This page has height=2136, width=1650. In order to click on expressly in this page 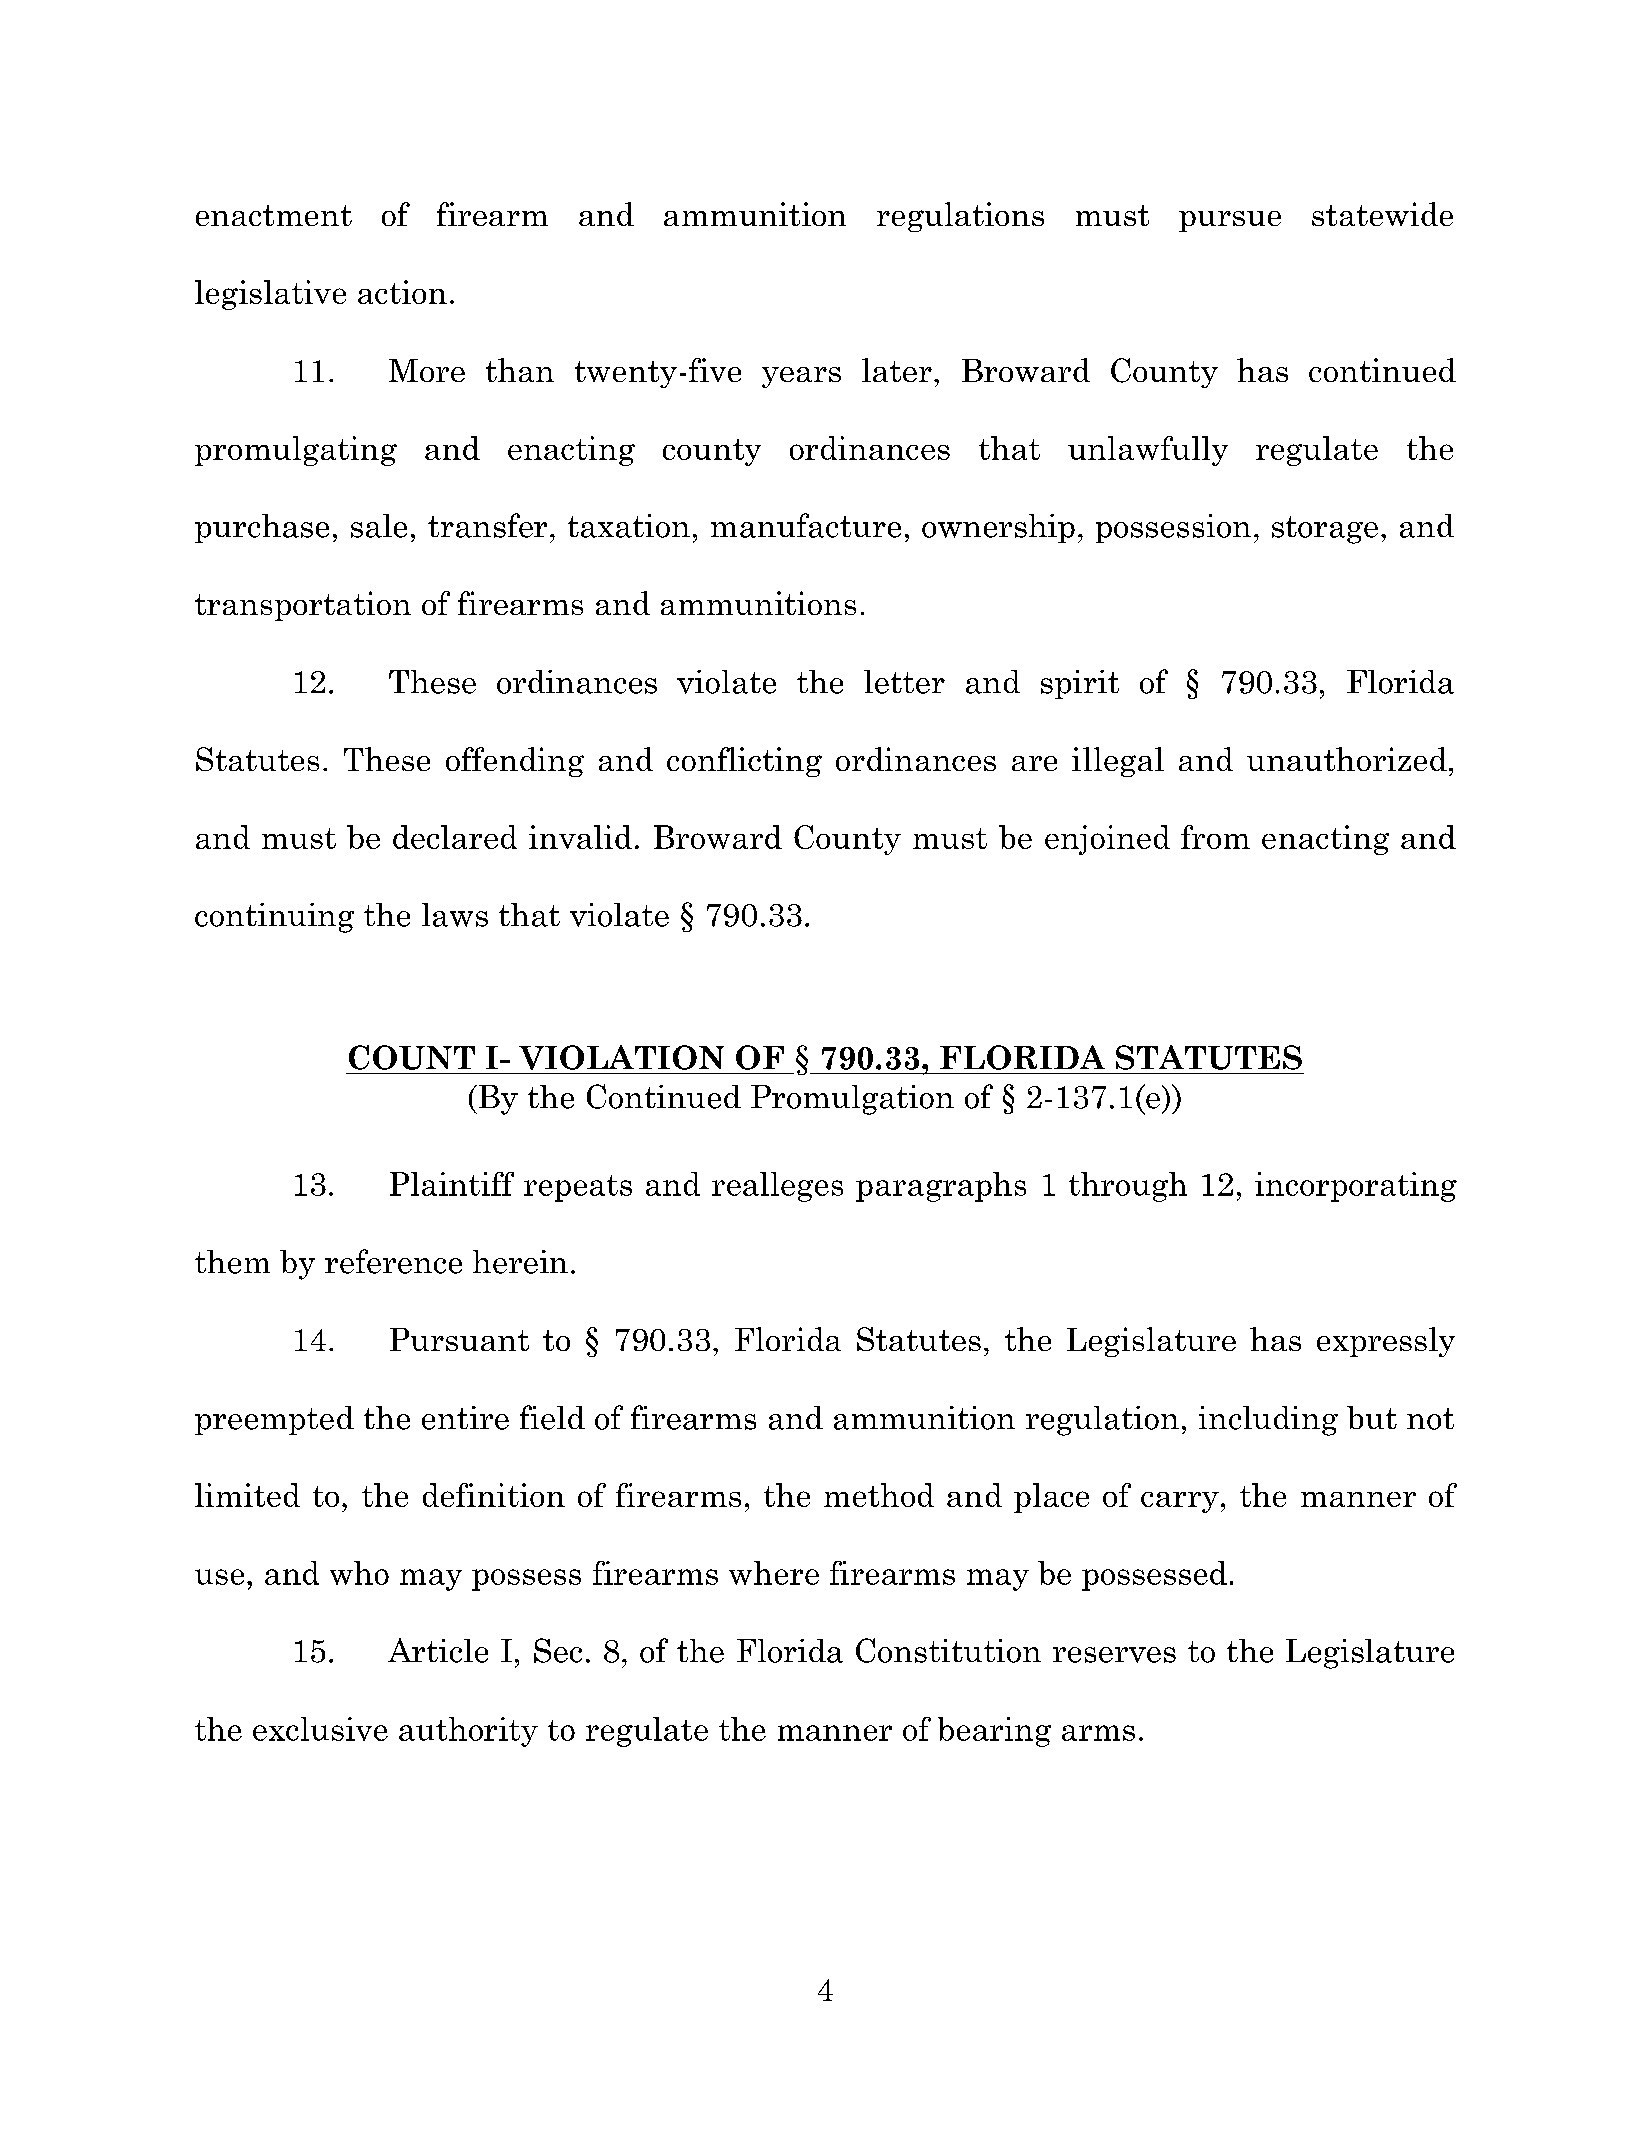, I will do `click(1386, 1342)`.
